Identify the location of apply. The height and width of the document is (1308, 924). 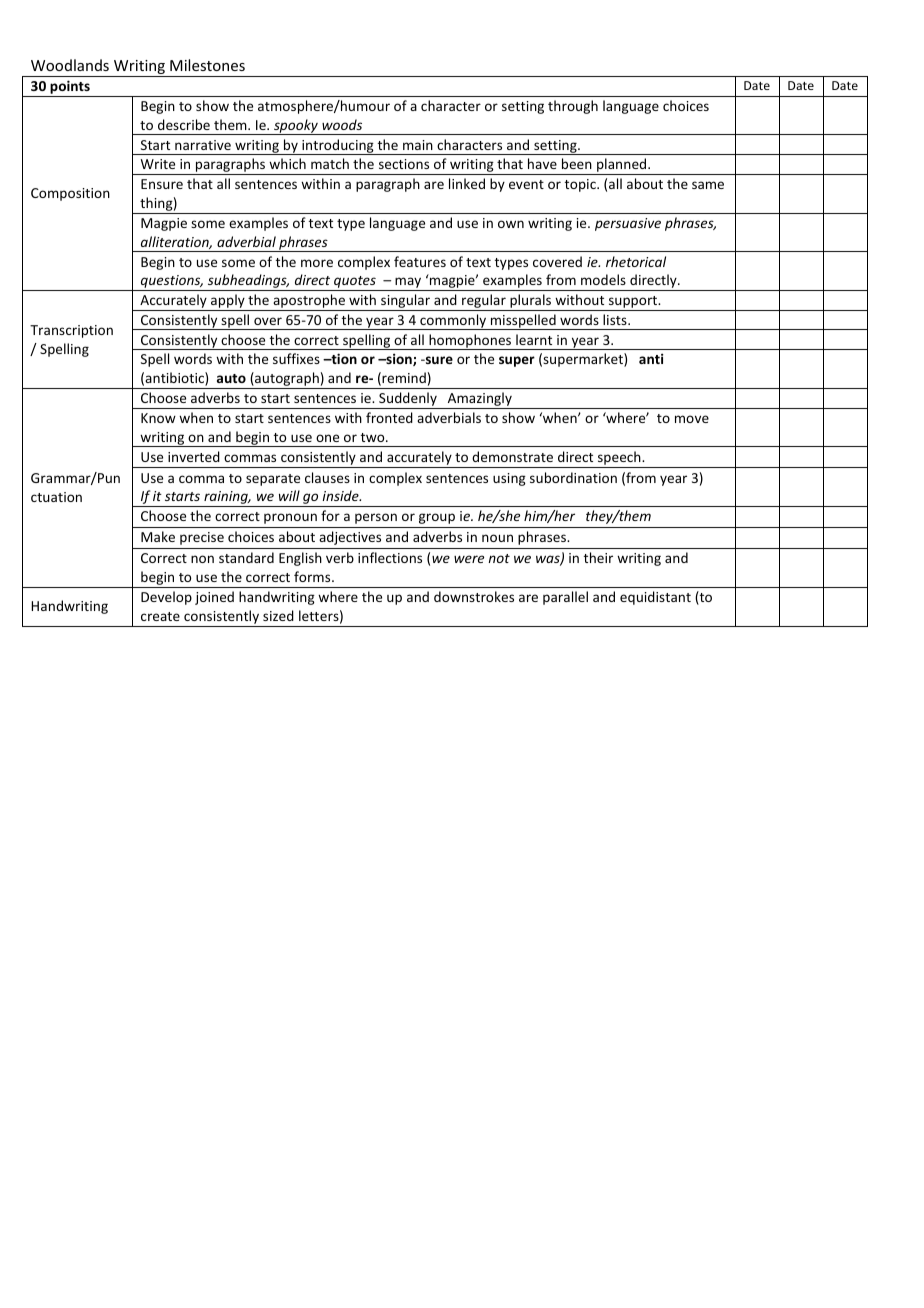
(228, 302).
